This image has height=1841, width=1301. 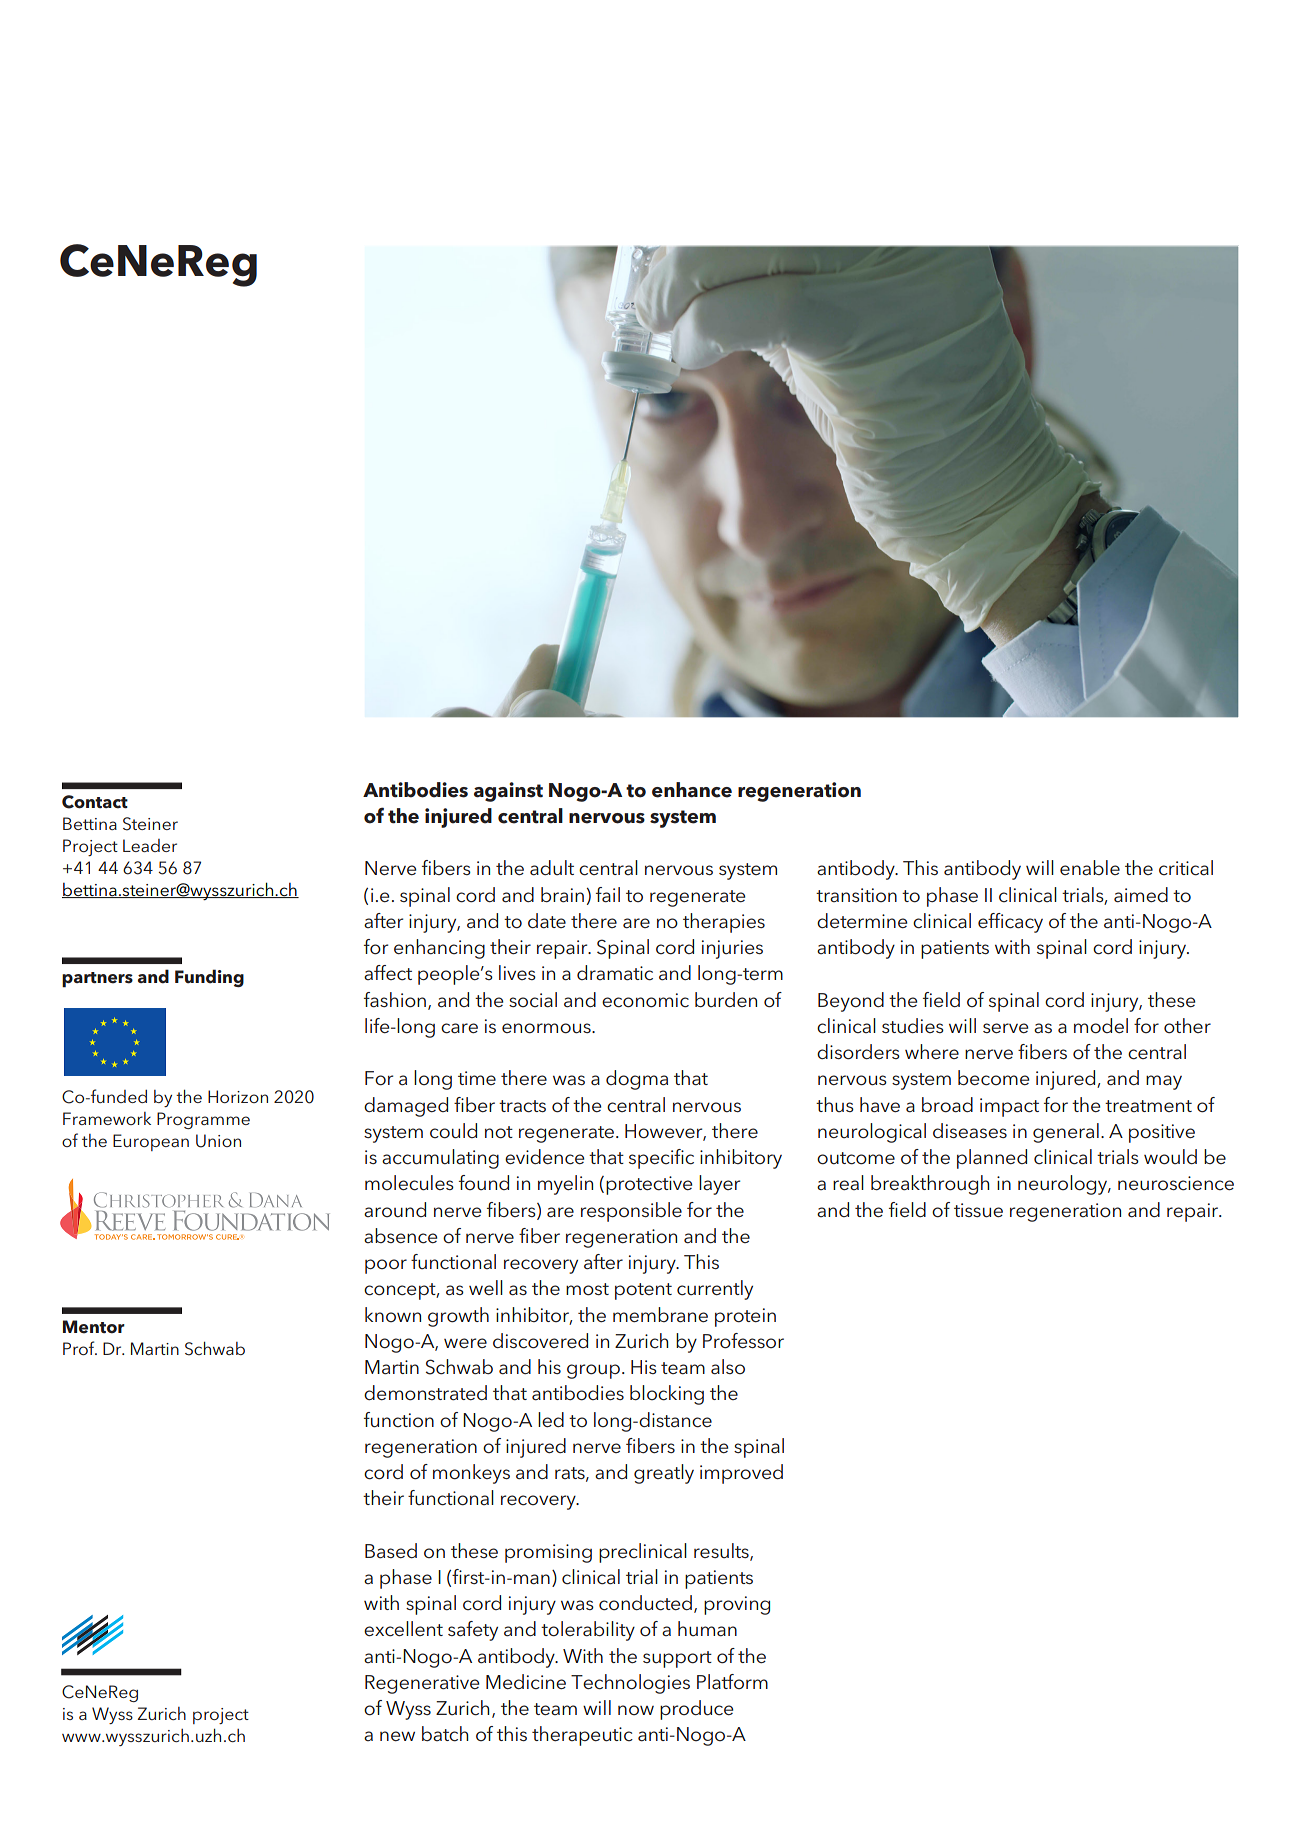 I want to click on Programme, so click(x=203, y=1120).
